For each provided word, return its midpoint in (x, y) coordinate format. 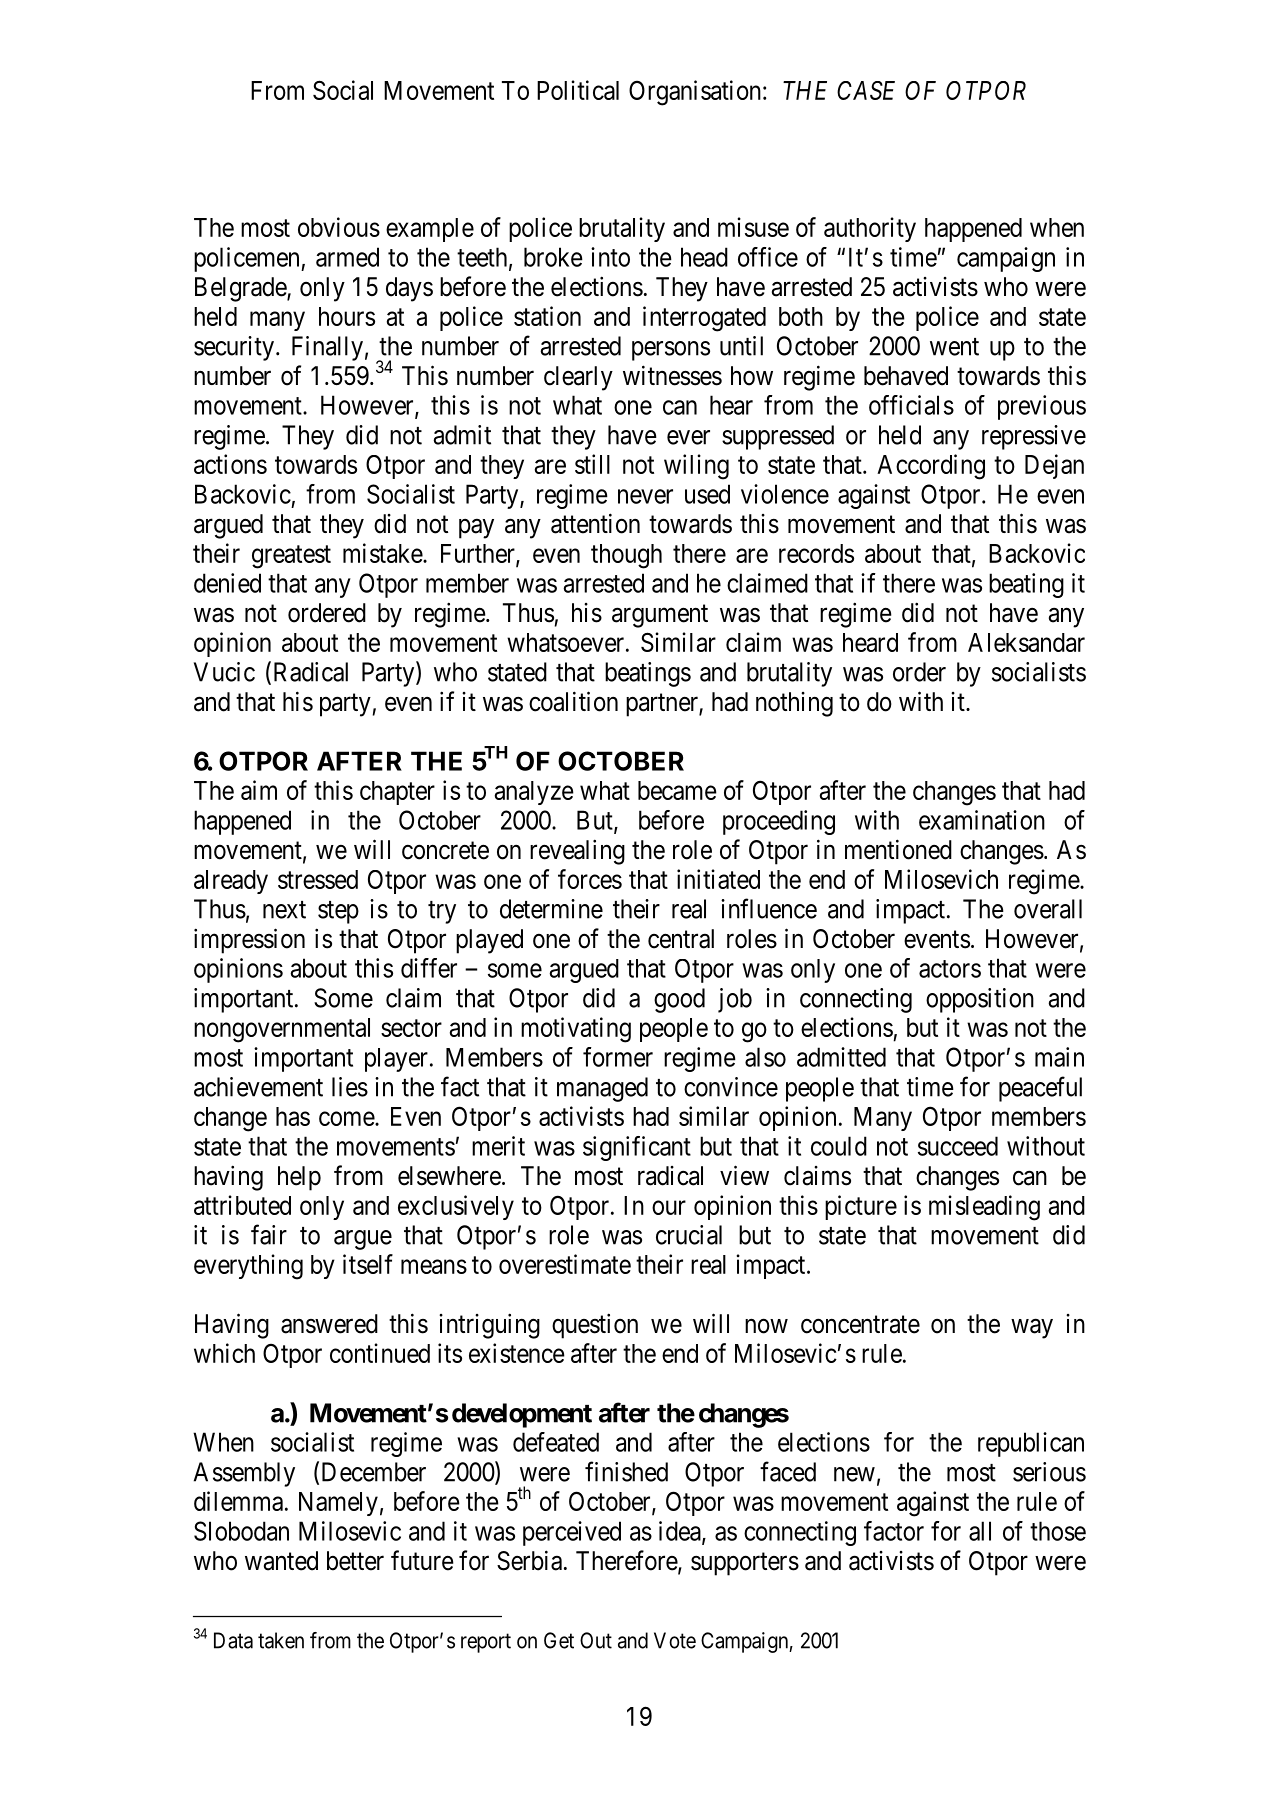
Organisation (695, 93)
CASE (866, 90)
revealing (577, 852)
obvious (339, 227)
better (355, 1561)
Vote (675, 1640)
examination (982, 820)
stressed (318, 879)
